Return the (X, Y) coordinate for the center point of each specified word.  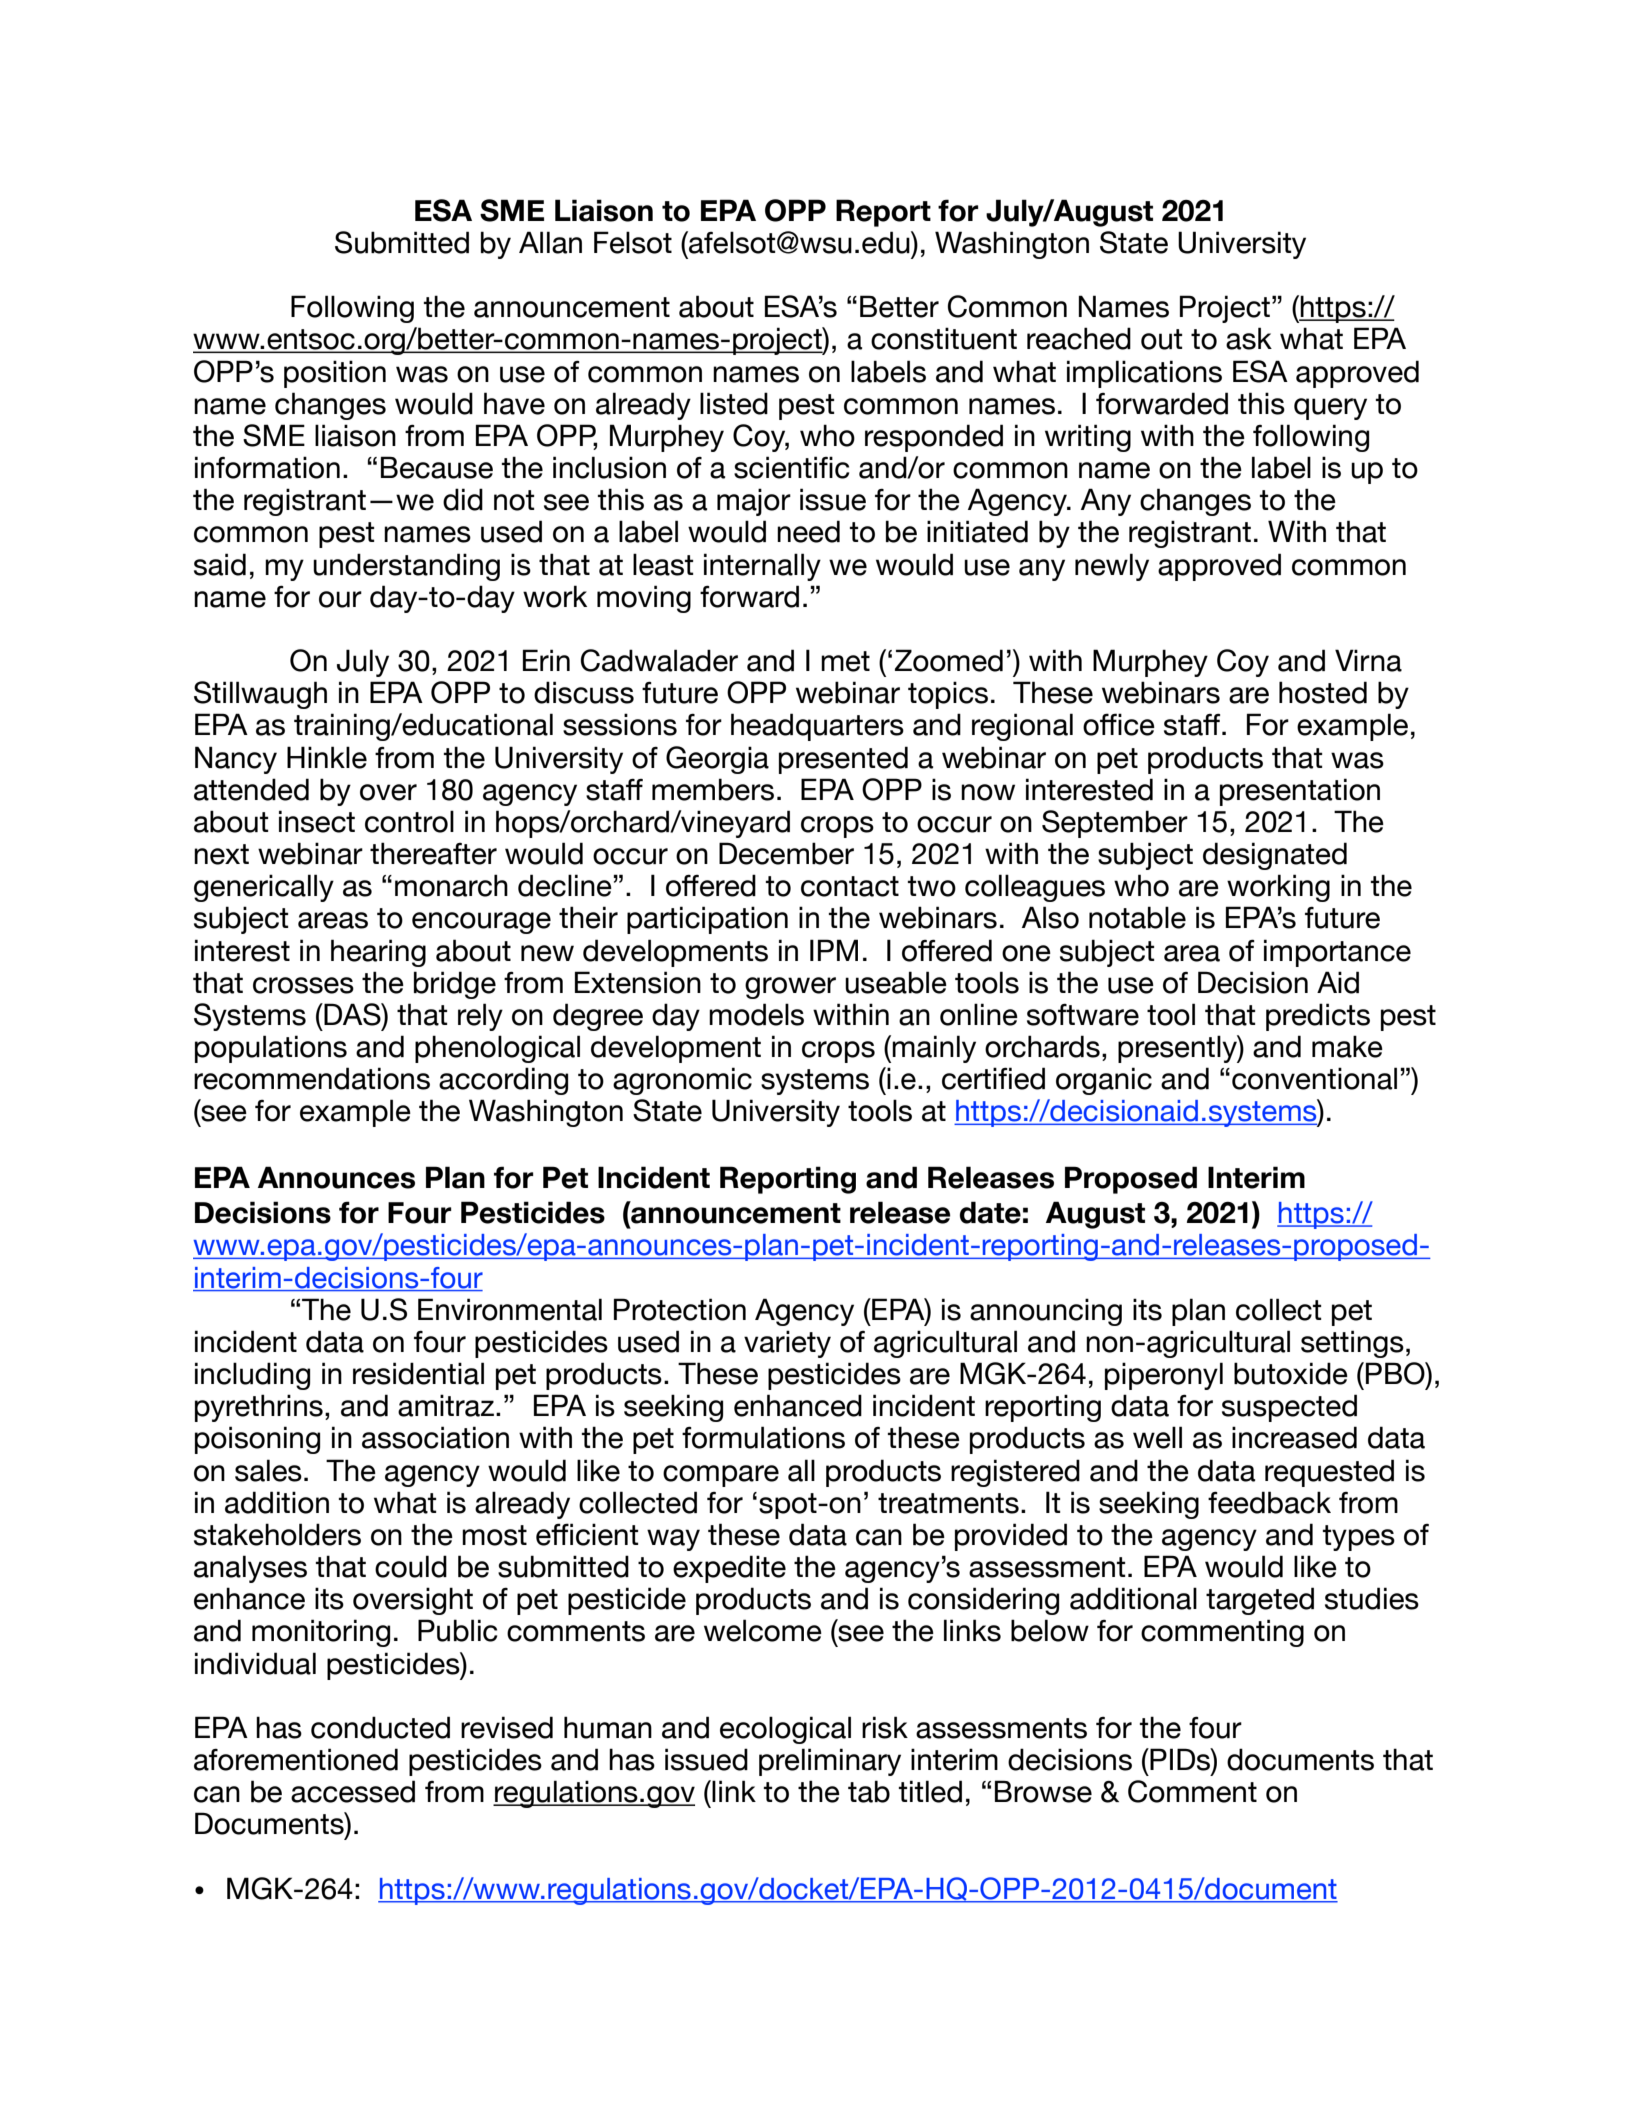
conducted (380, 1727)
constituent (944, 338)
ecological (785, 1730)
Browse (1043, 1791)
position (335, 374)
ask (1249, 338)
